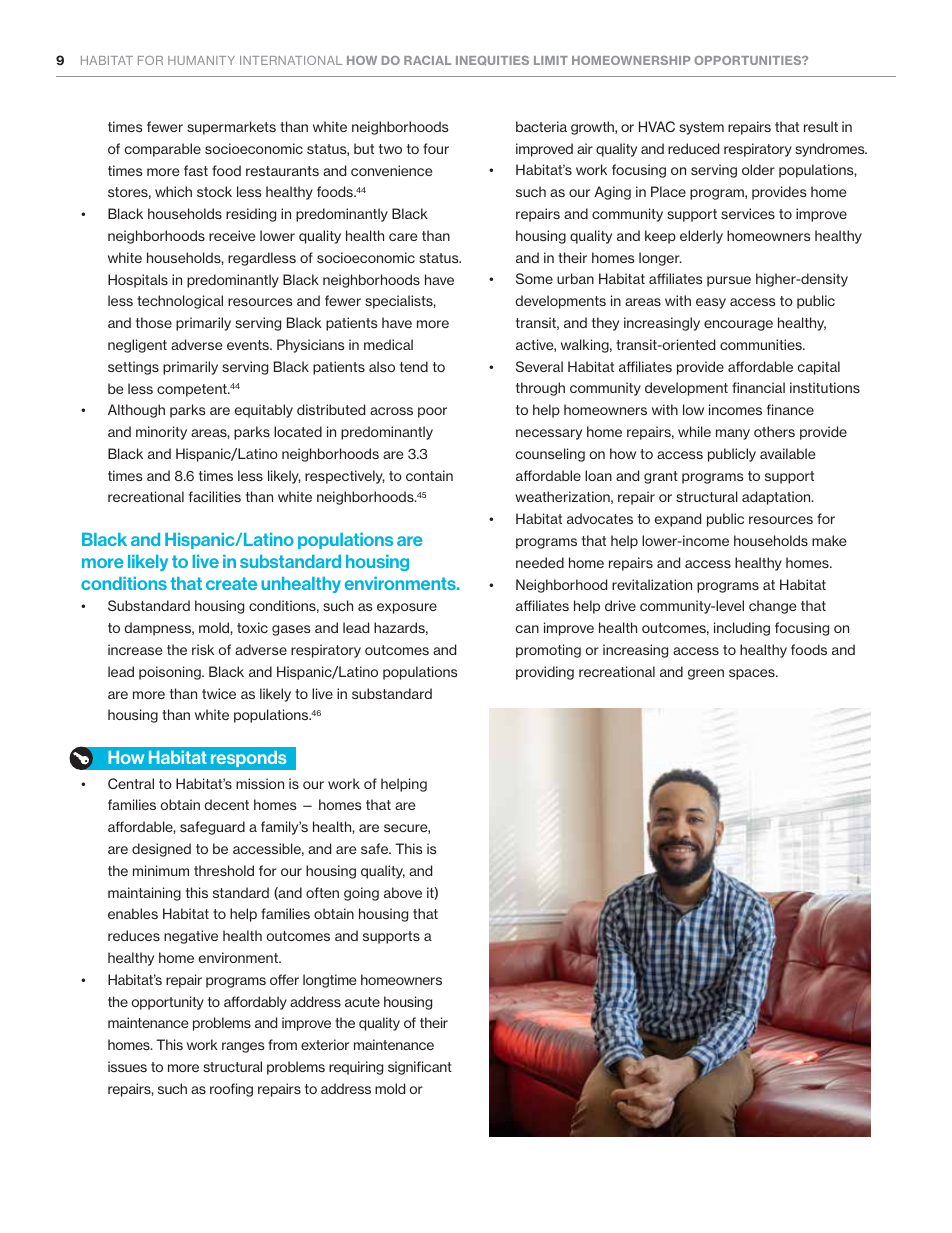 The width and height of the image is (952, 1233). What do you see at coordinates (219, 693) in the image?
I see `twice` at bounding box center [219, 693].
